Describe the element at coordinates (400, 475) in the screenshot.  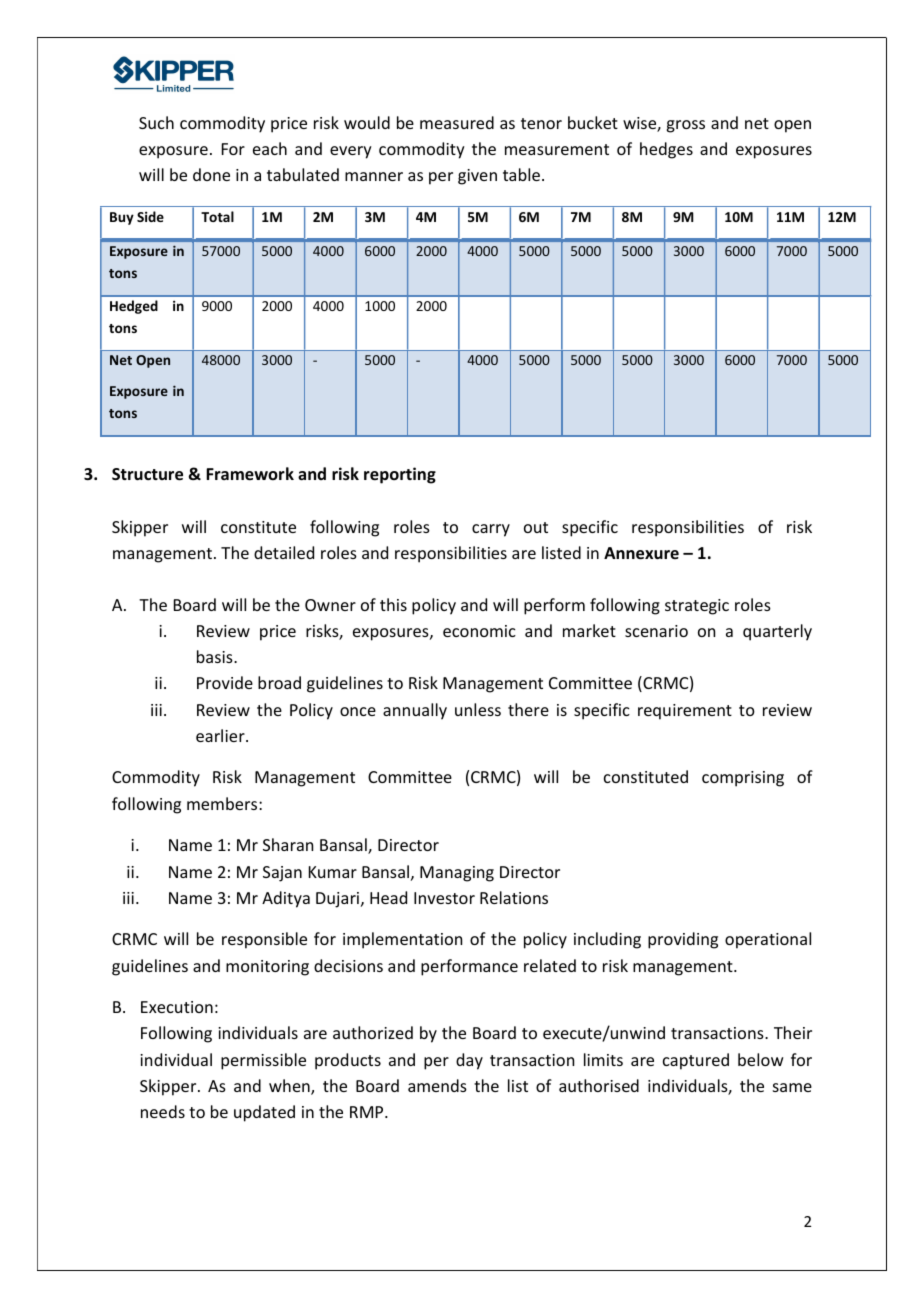
I see `reporting` at that location.
